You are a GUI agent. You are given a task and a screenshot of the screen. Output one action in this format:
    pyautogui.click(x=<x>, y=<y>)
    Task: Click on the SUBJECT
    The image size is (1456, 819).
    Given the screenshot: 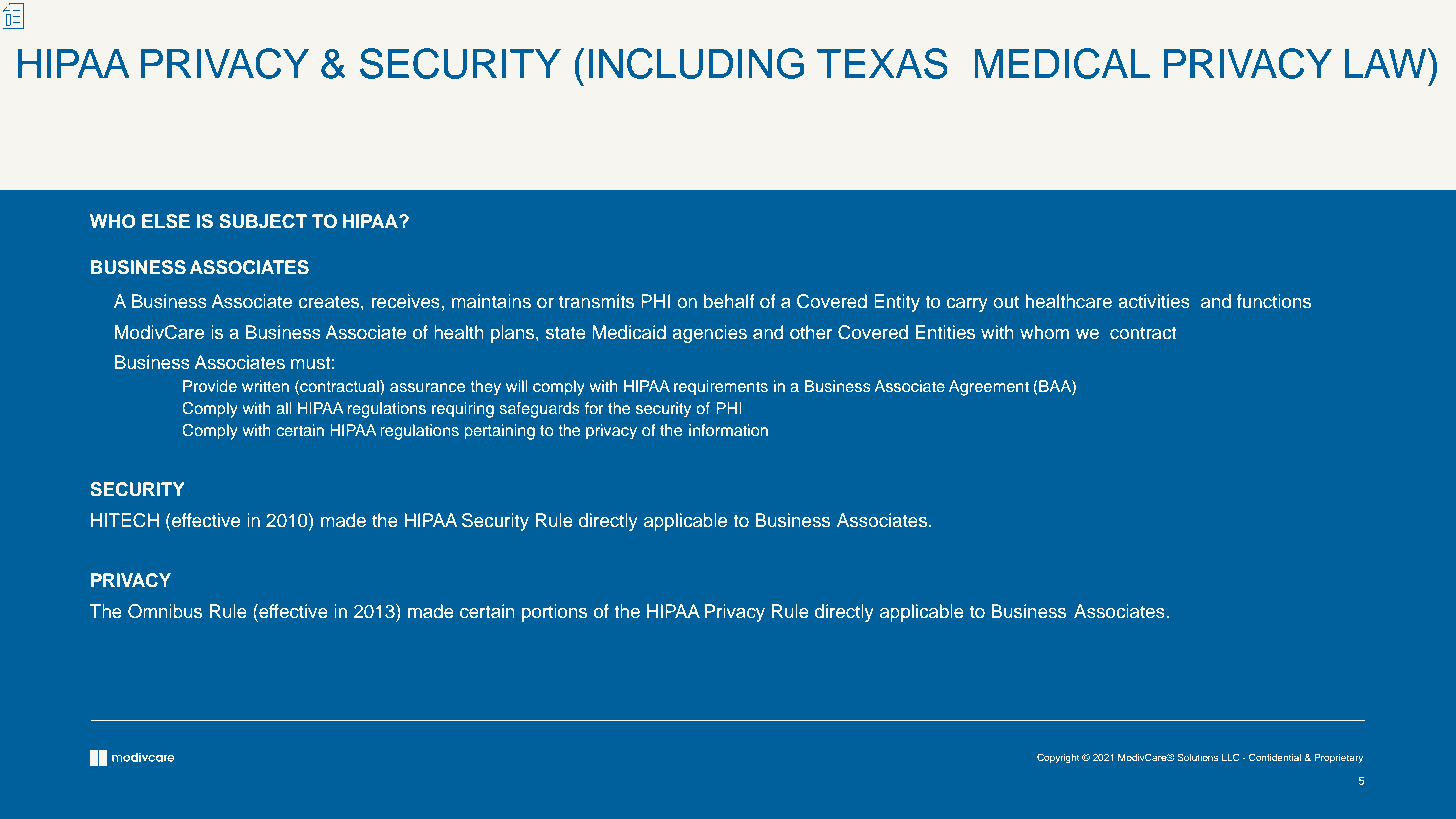 What is the action you would take?
    pyautogui.click(x=263, y=221)
